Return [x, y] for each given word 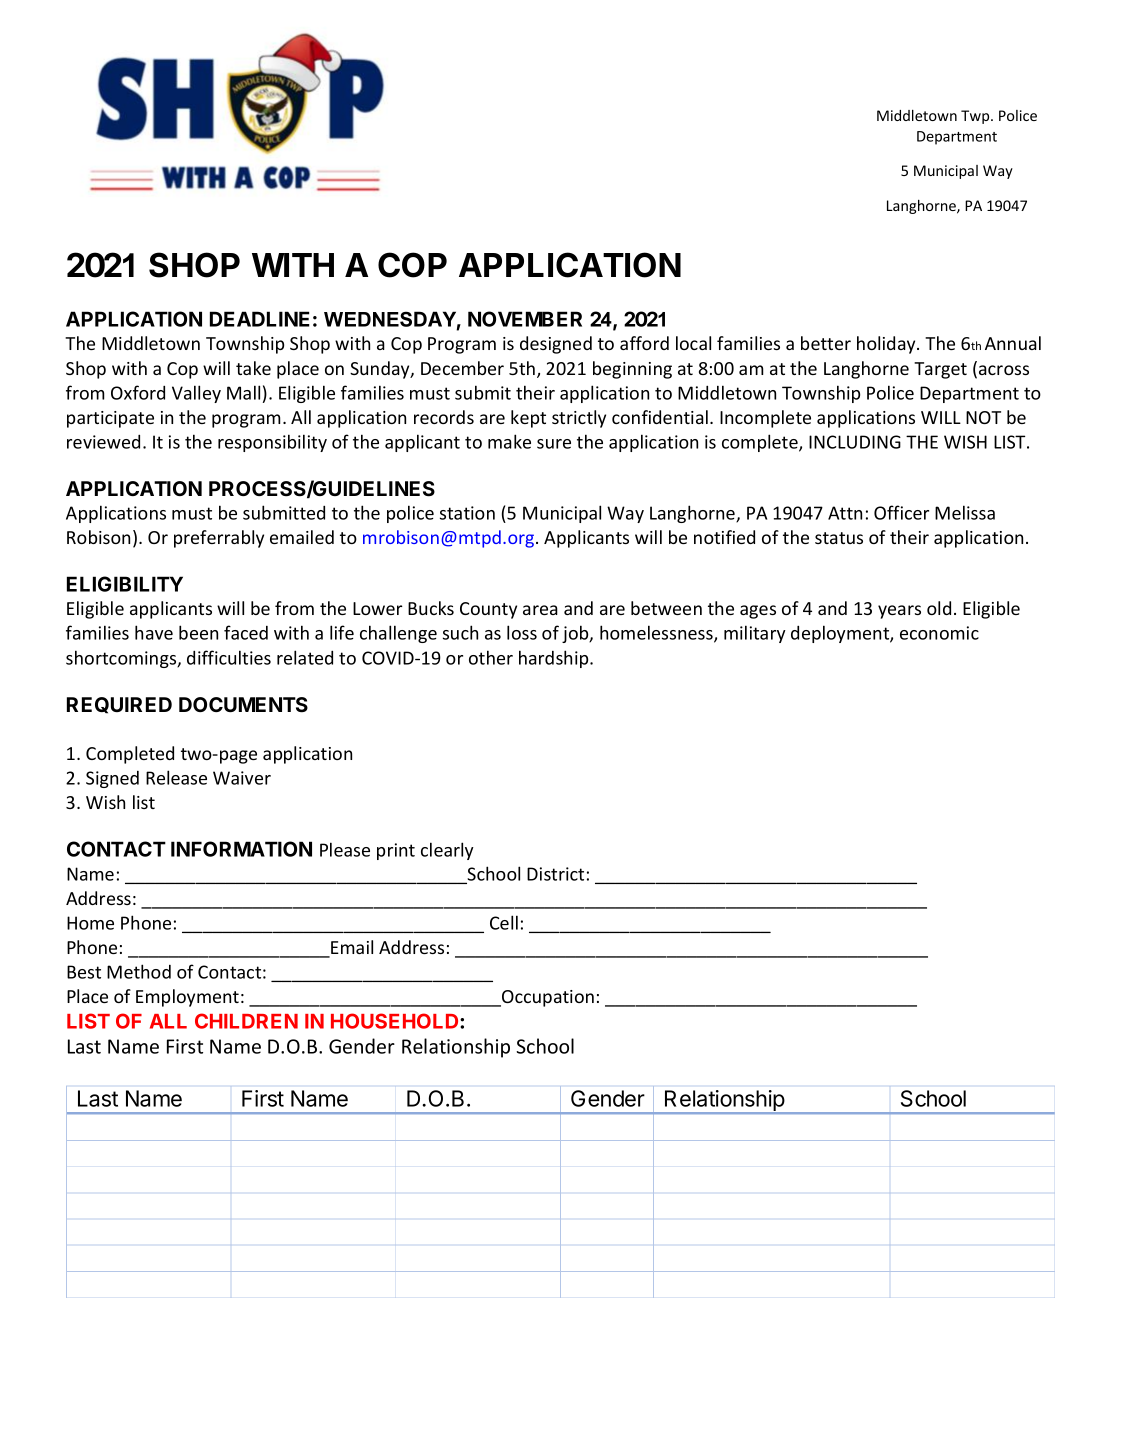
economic [939, 633]
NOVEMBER [525, 319]
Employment [187, 998]
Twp [976, 117]
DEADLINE [260, 319]
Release [176, 777]
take [253, 368]
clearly [447, 851]
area [540, 610]
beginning [632, 370]
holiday [887, 345]
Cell [504, 922]
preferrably [219, 539]
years [899, 612]
